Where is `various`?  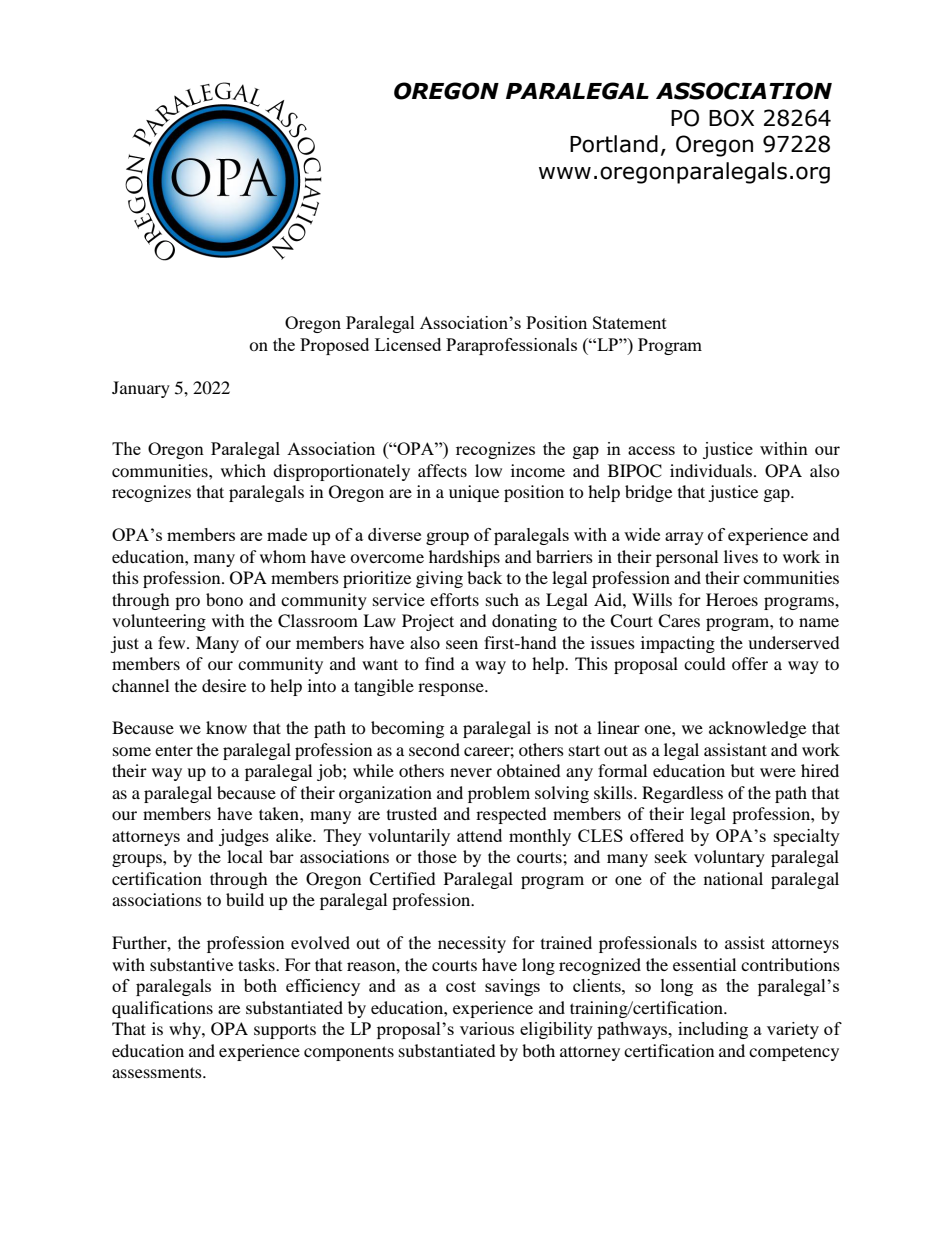
various is located at coordinates (487, 1028).
